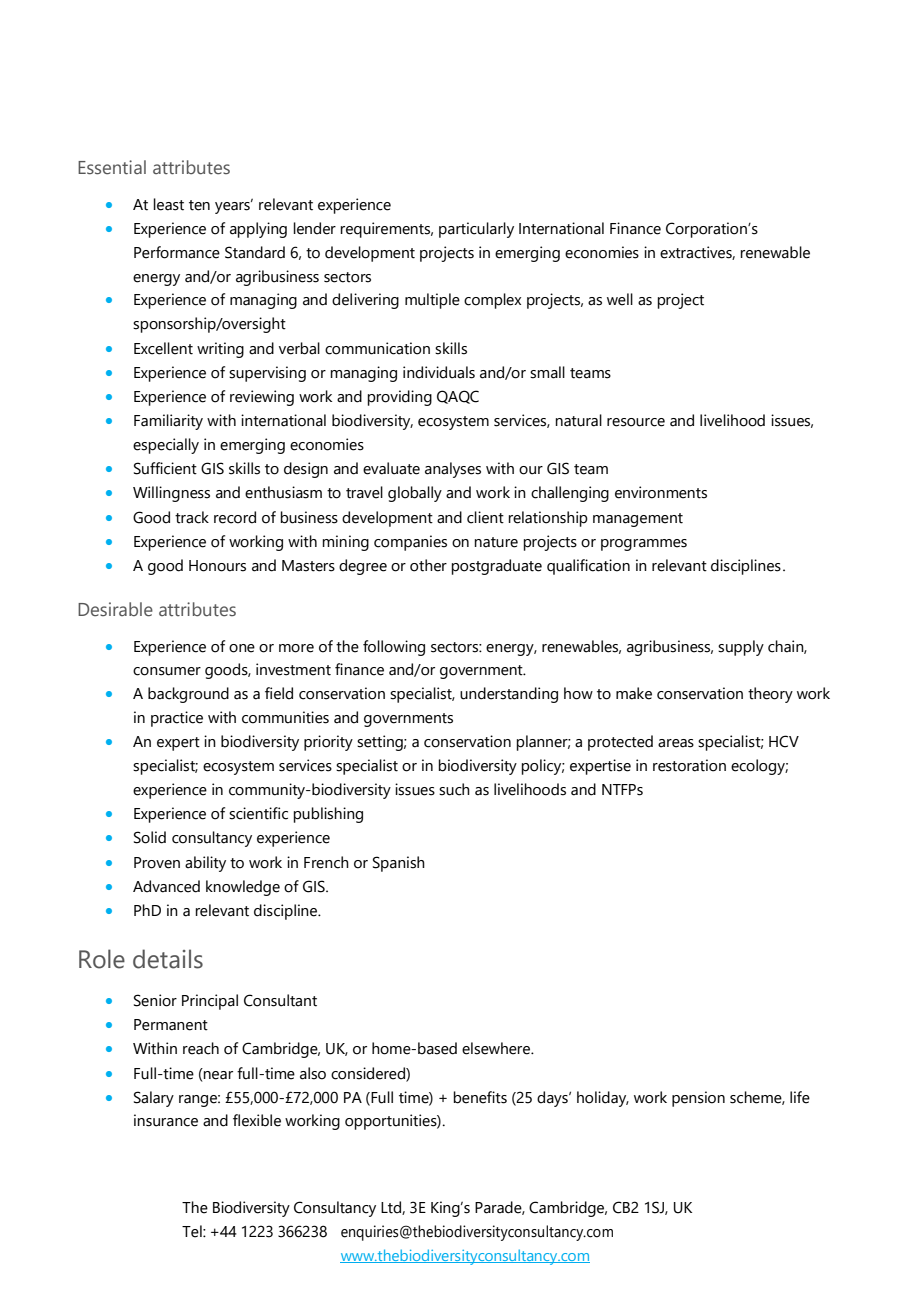 The width and height of the document is (924, 1308). What do you see at coordinates (698, 1099) in the document?
I see `pension` at bounding box center [698, 1099].
